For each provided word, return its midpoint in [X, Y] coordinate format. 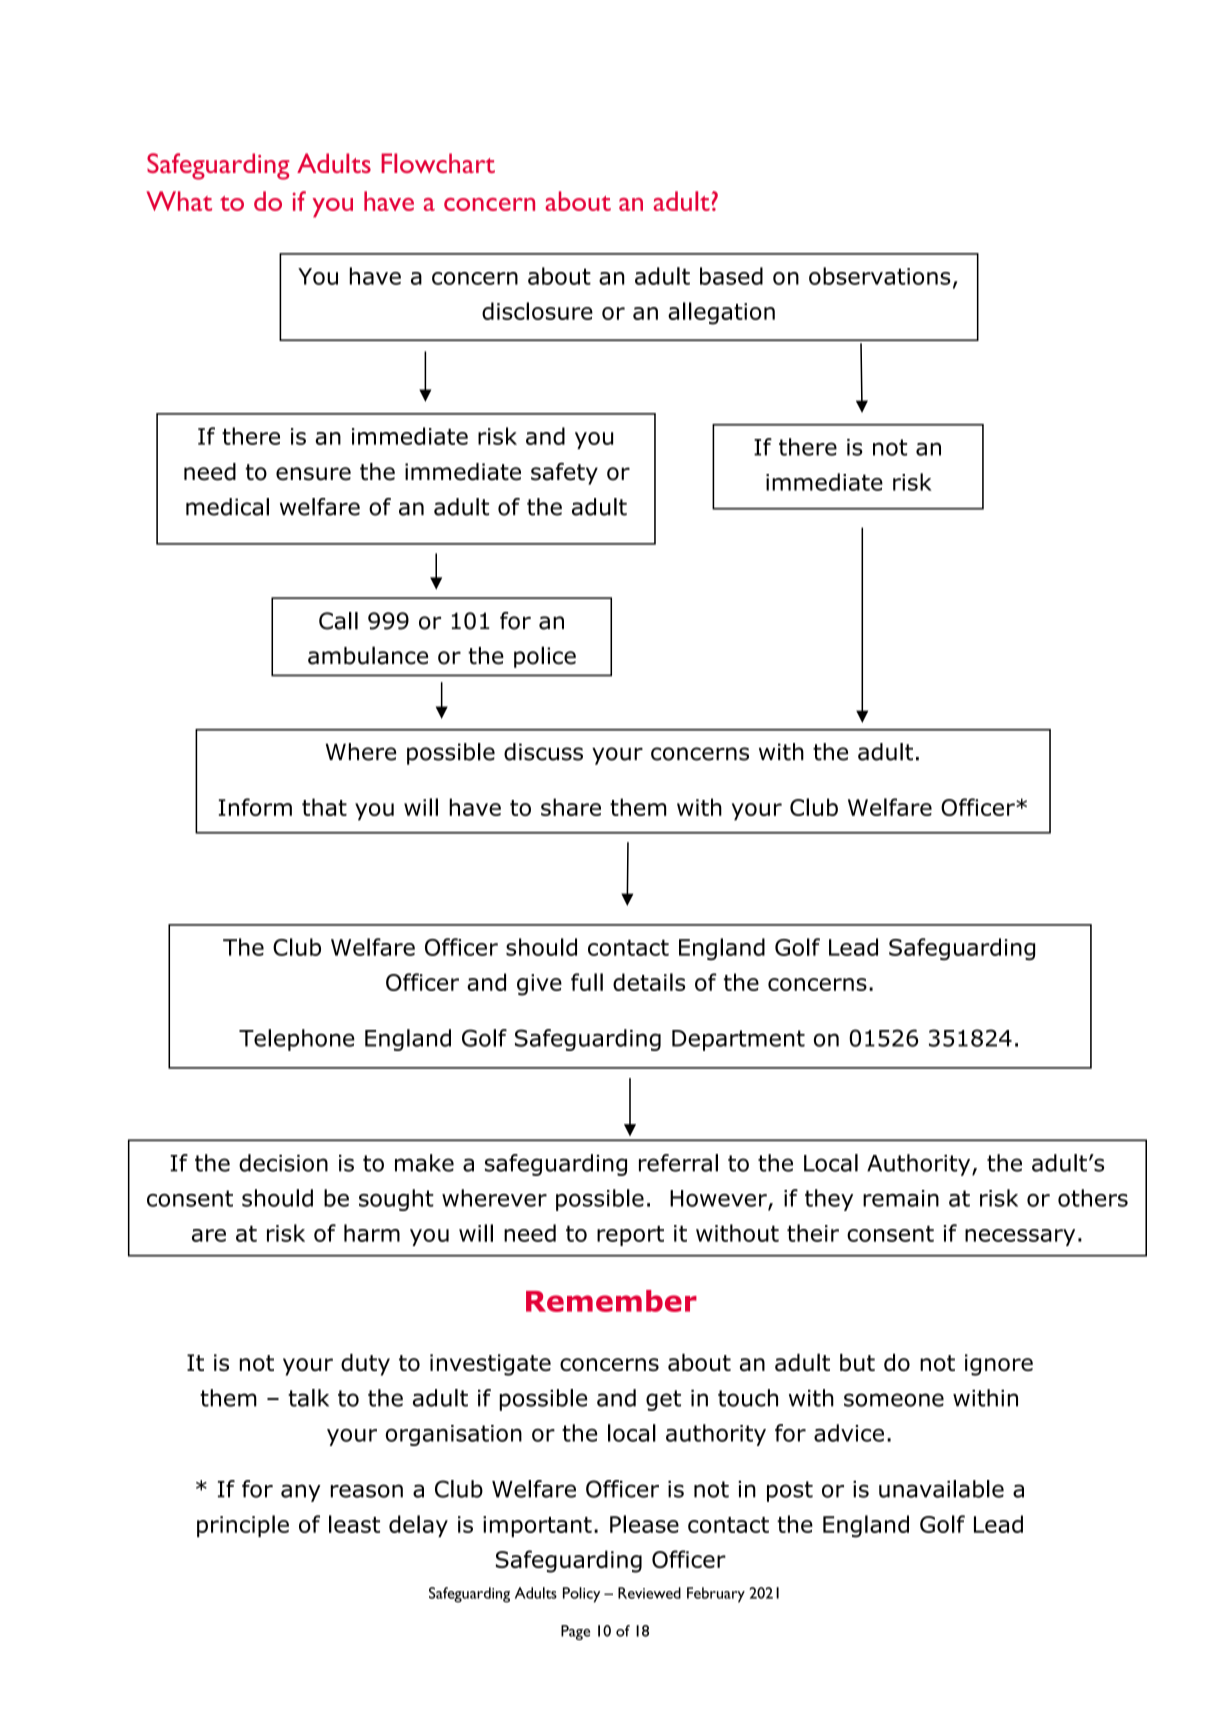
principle [243, 1526]
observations [880, 276]
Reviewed [649, 1593]
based [731, 276]
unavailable [941, 1489]
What [179, 201]
